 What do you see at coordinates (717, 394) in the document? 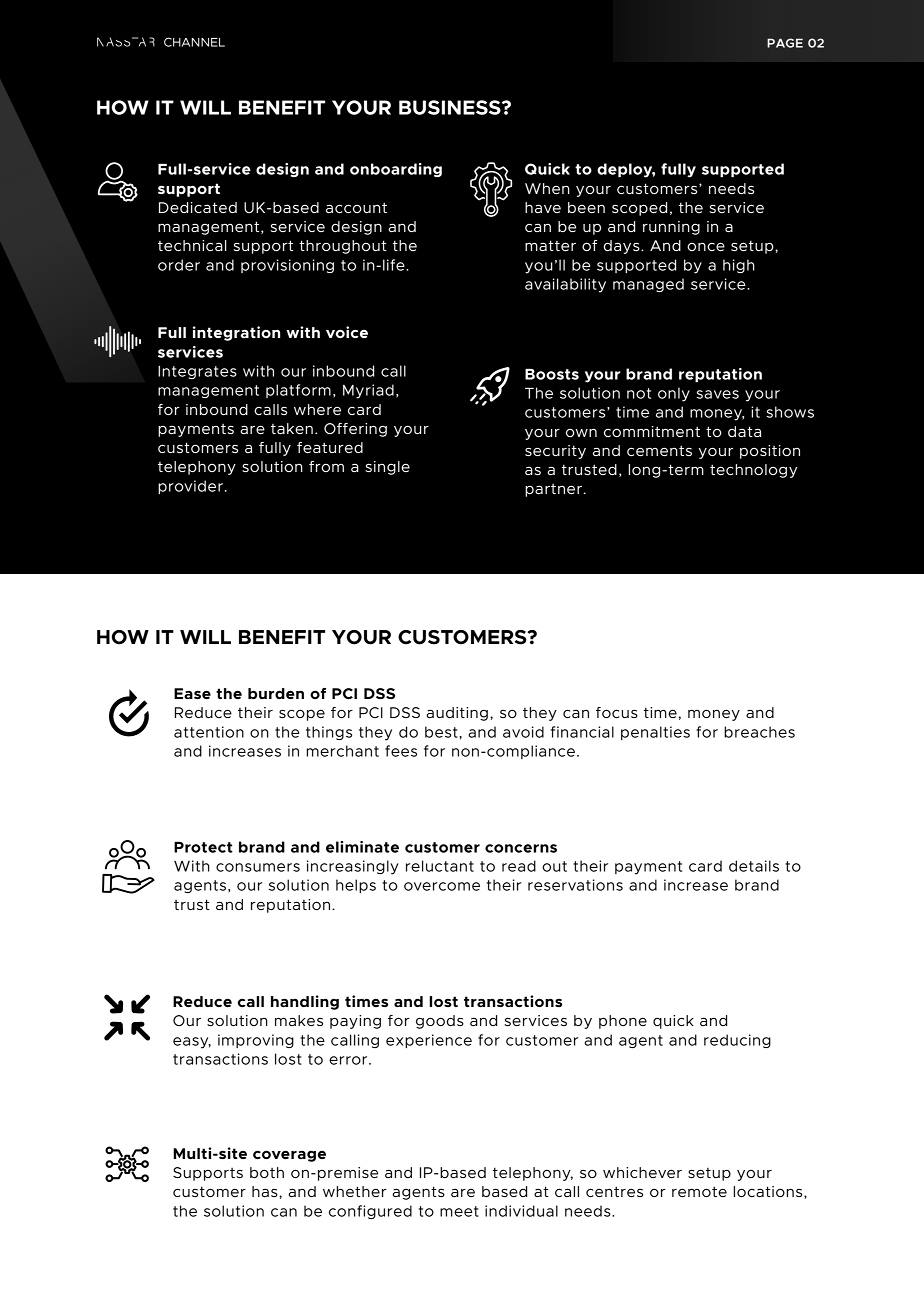
I see `saves` at bounding box center [717, 394].
